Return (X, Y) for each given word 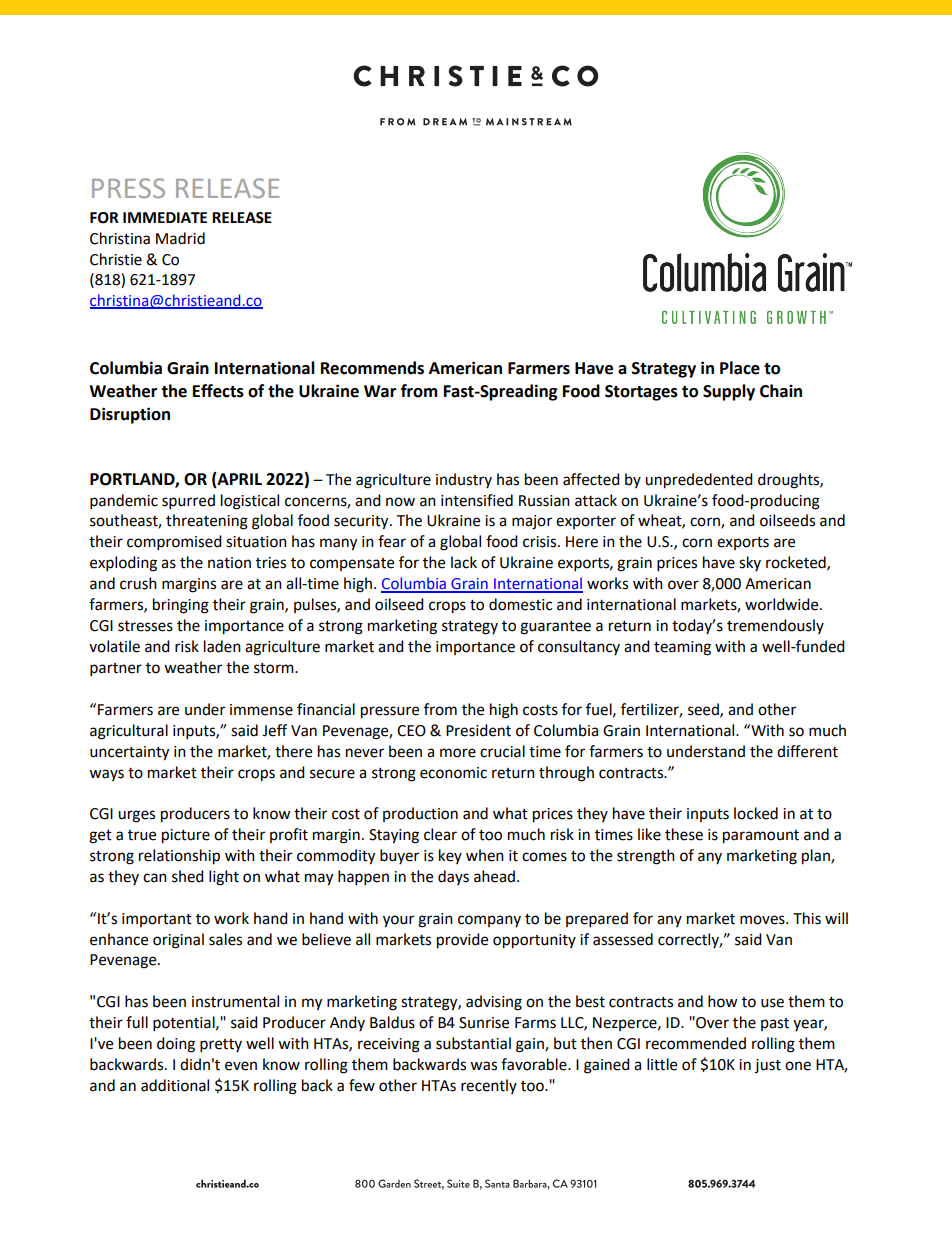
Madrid (180, 238)
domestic (520, 604)
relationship (179, 857)
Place (740, 368)
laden (222, 646)
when (485, 855)
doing (176, 1045)
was (483, 1066)
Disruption (130, 415)
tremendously (775, 626)
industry (464, 480)
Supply (729, 392)
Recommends (372, 368)
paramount (761, 837)
